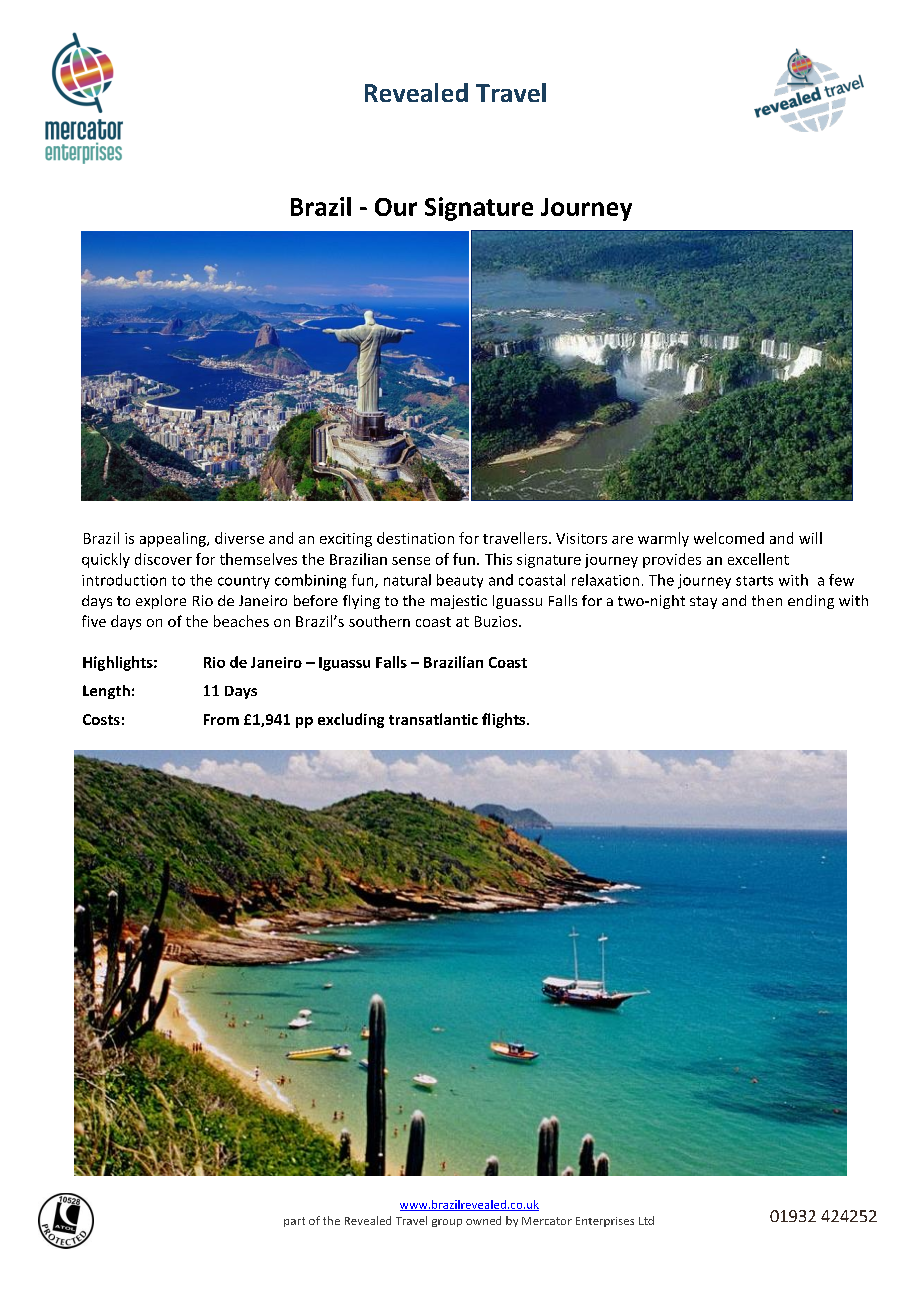 Image resolution: width=924 pixels, height=1307 pixels. I want to click on Ltd, so click(646, 1220).
